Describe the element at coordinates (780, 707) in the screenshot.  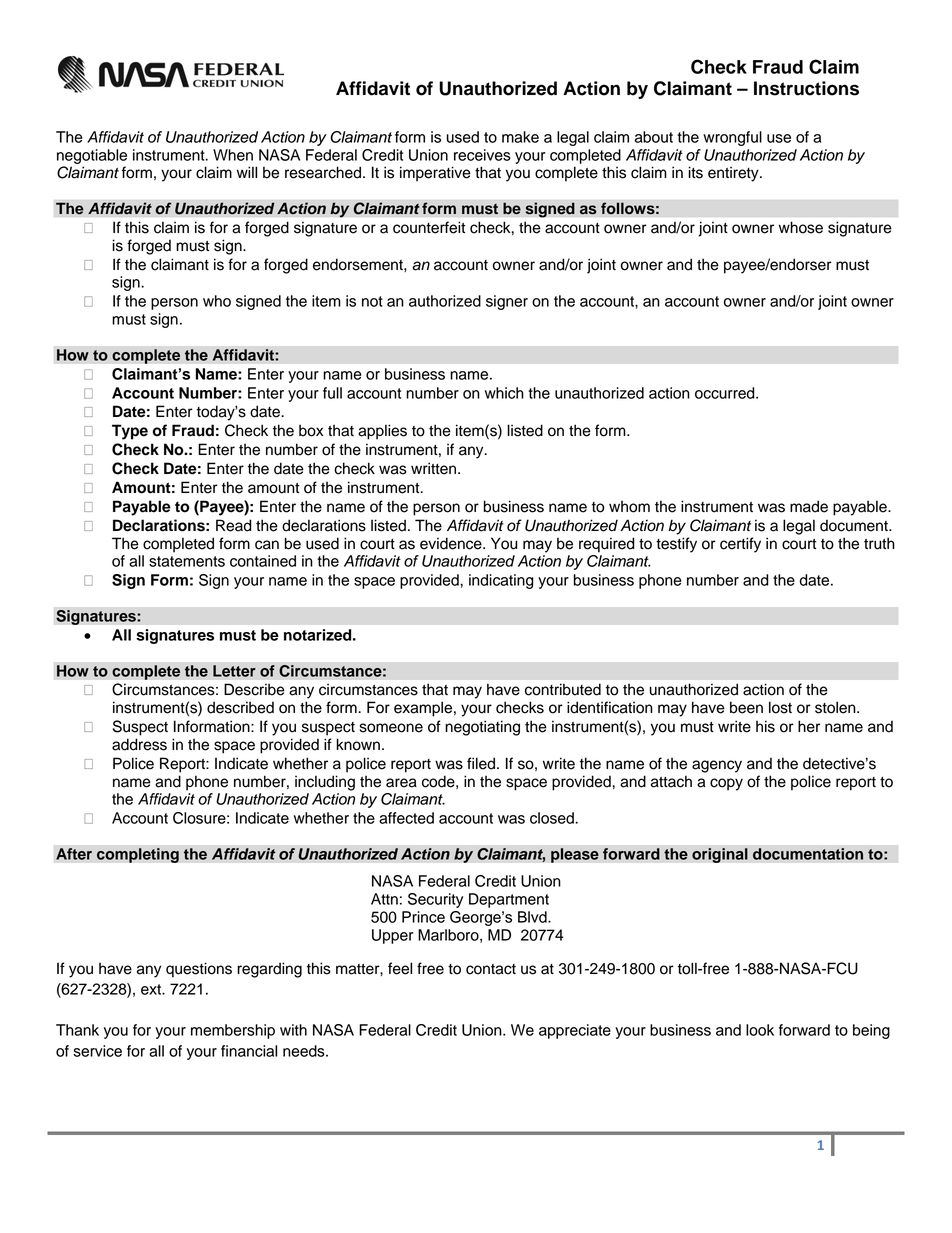
I see `lost` at that location.
